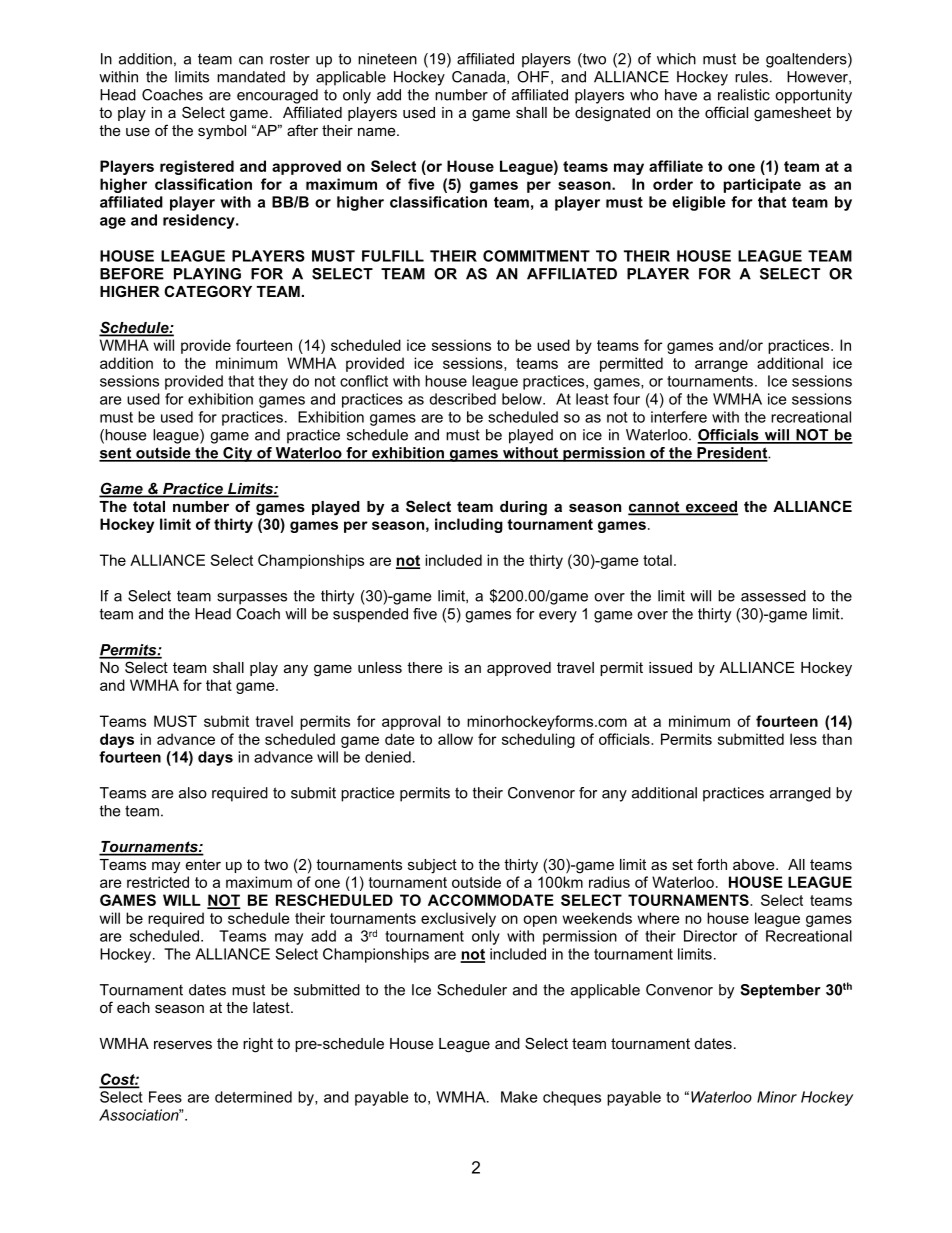 This screenshot has width=952, height=1233. Describe the element at coordinates (193, 793) in the screenshot. I see `also` at that location.
